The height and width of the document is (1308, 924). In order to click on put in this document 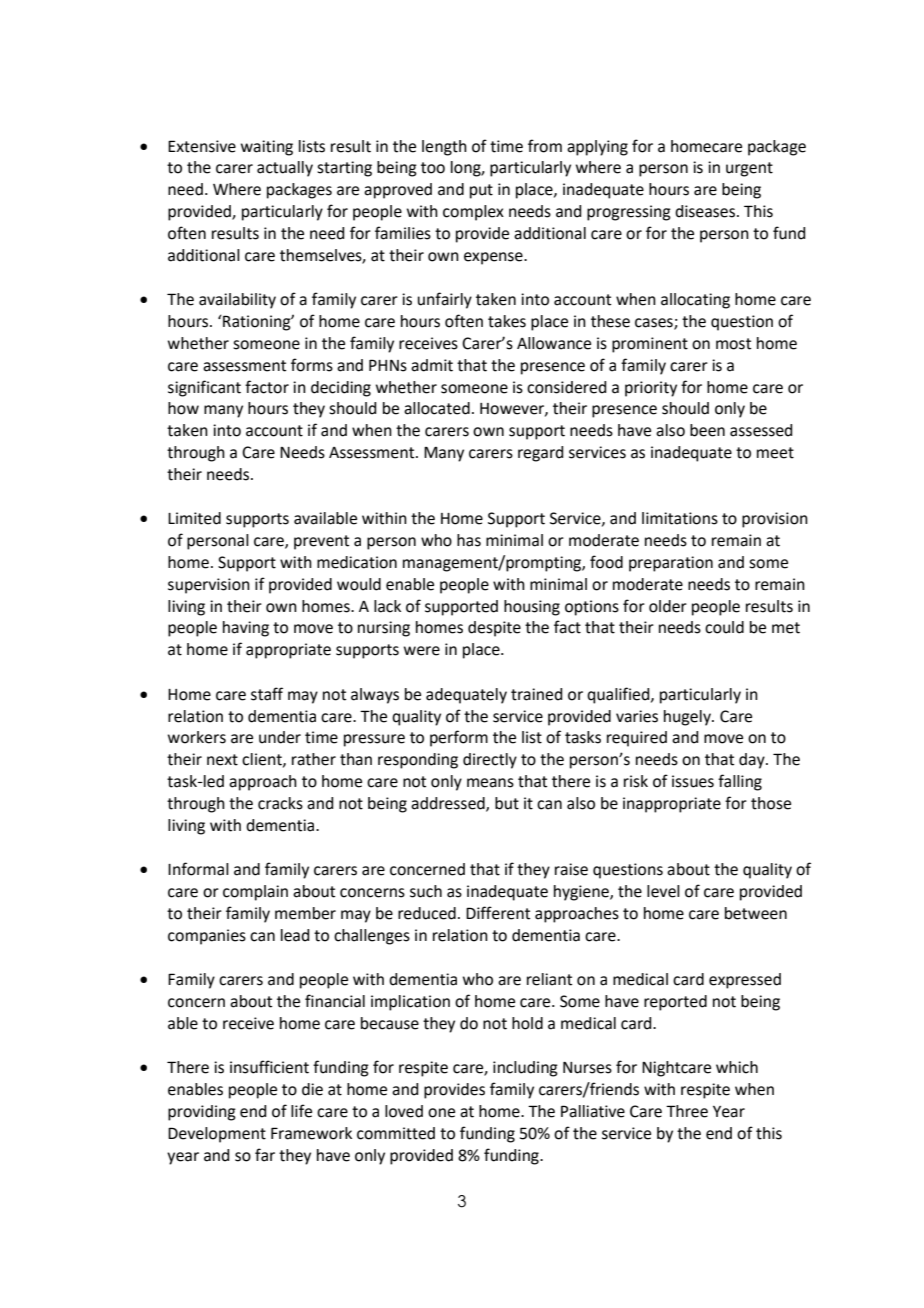, I will do `click(481, 191)`.
